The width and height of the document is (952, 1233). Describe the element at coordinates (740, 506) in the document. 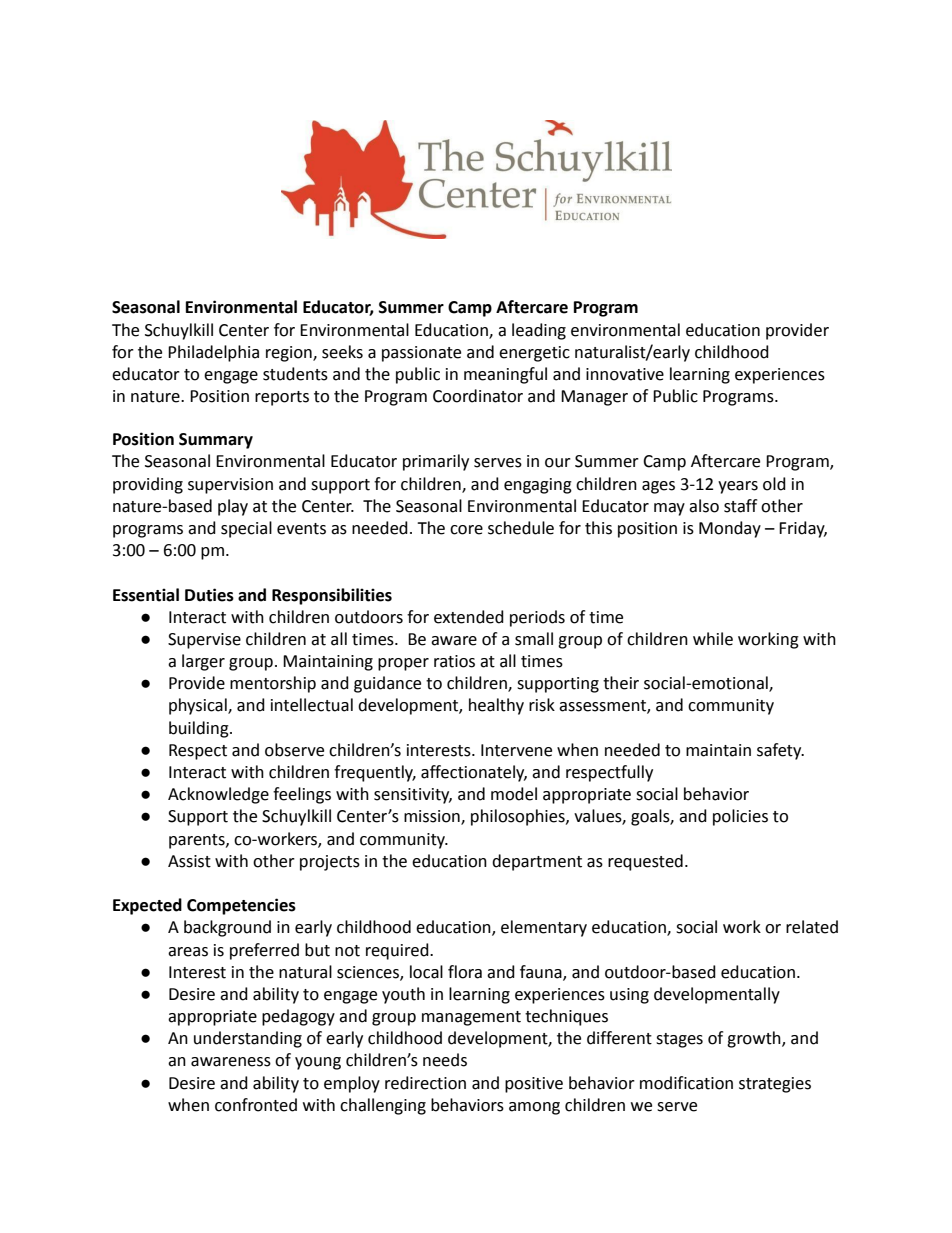

I see `staff` at that location.
